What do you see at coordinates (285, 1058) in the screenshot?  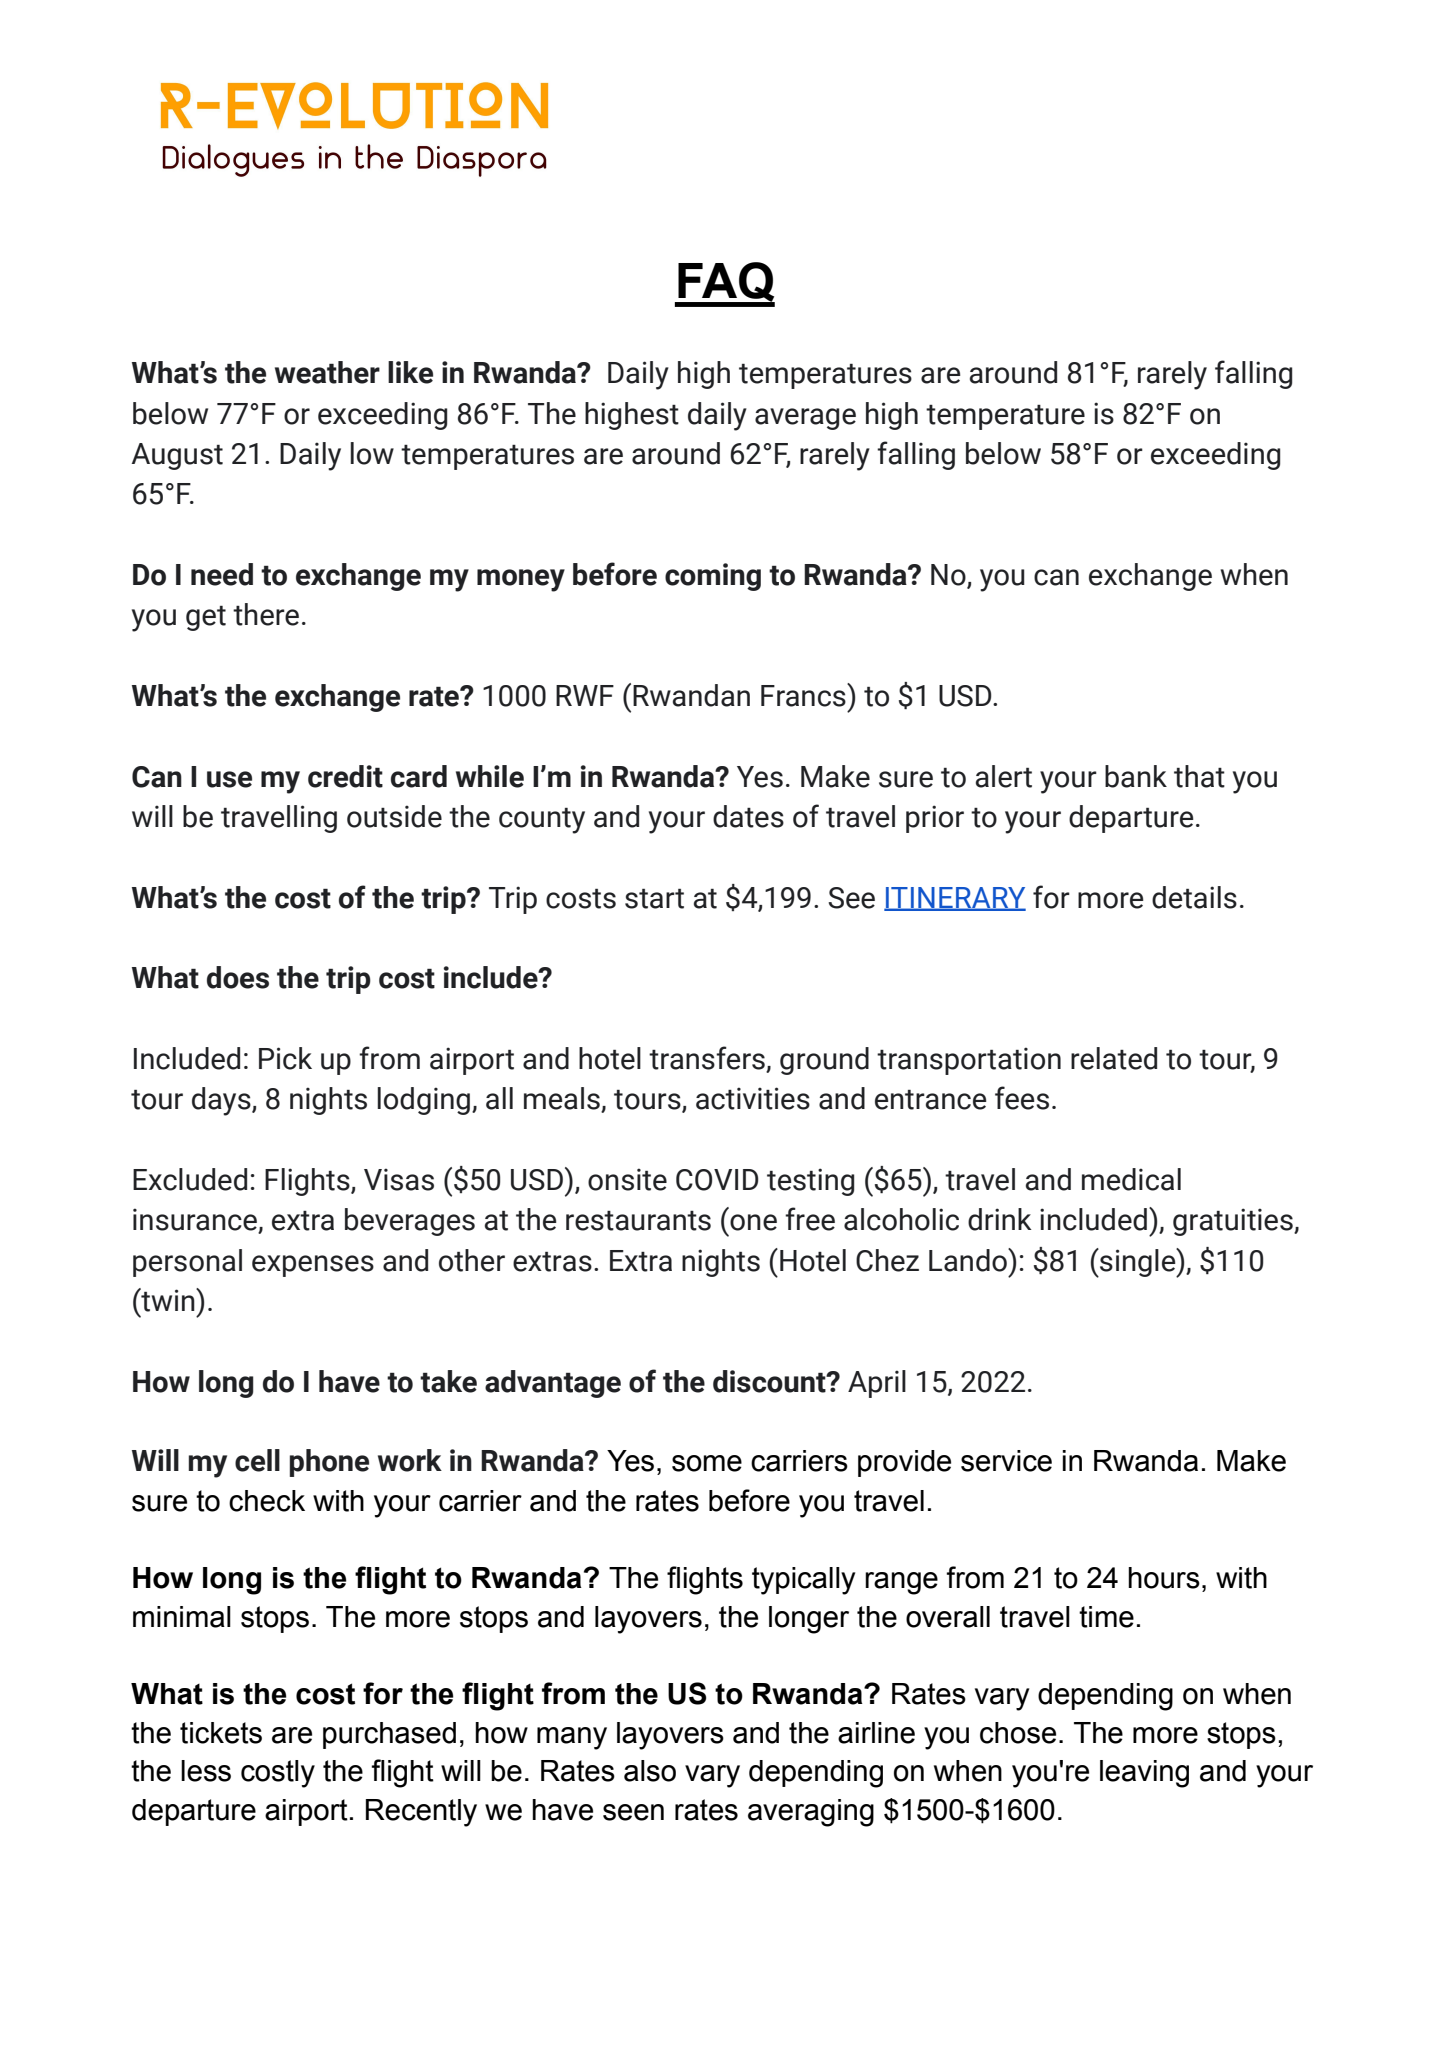 I see `Pick` at bounding box center [285, 1058].
